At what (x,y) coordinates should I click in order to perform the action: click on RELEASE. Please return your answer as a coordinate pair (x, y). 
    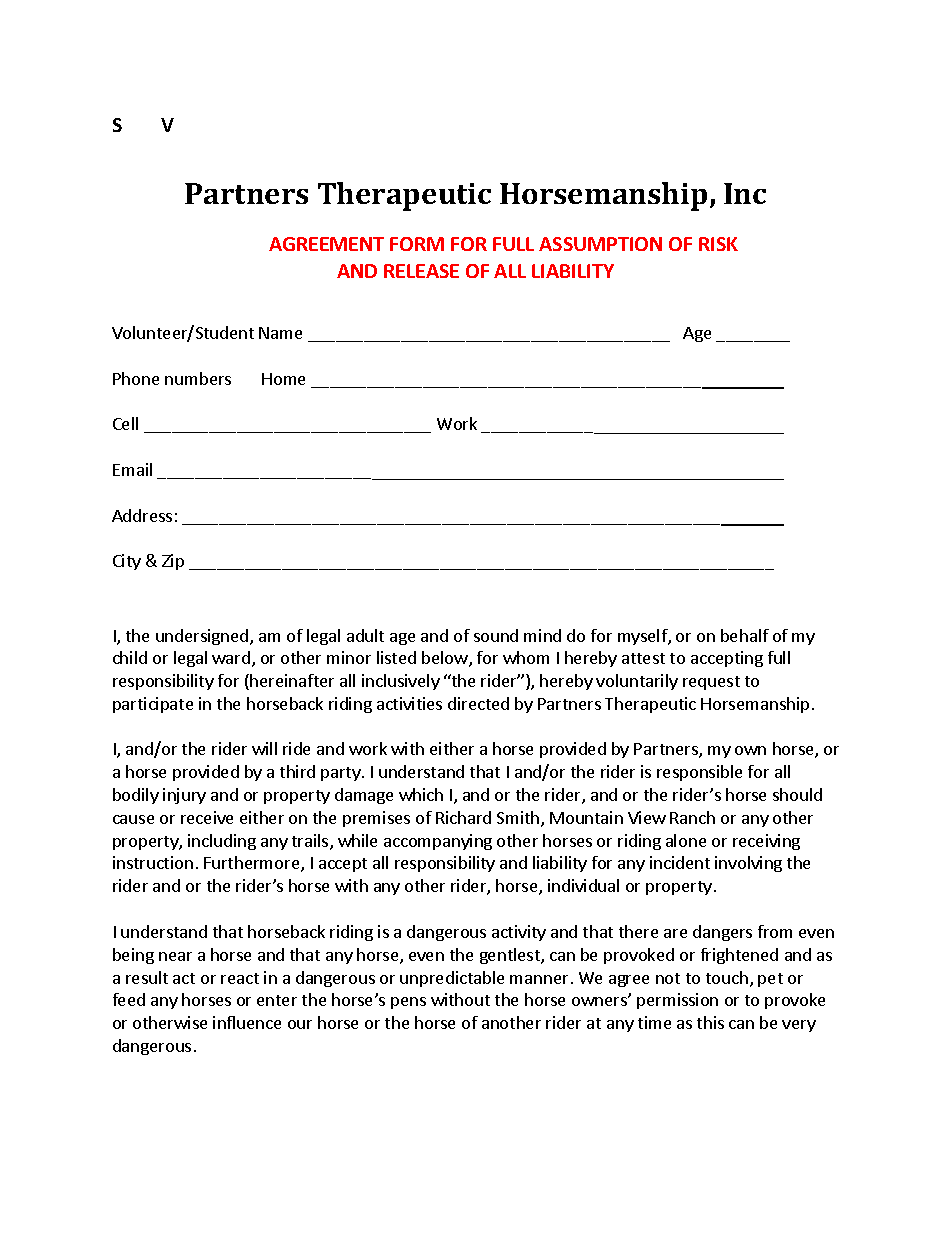
    Looking at the image, I should click on (421, 271).
